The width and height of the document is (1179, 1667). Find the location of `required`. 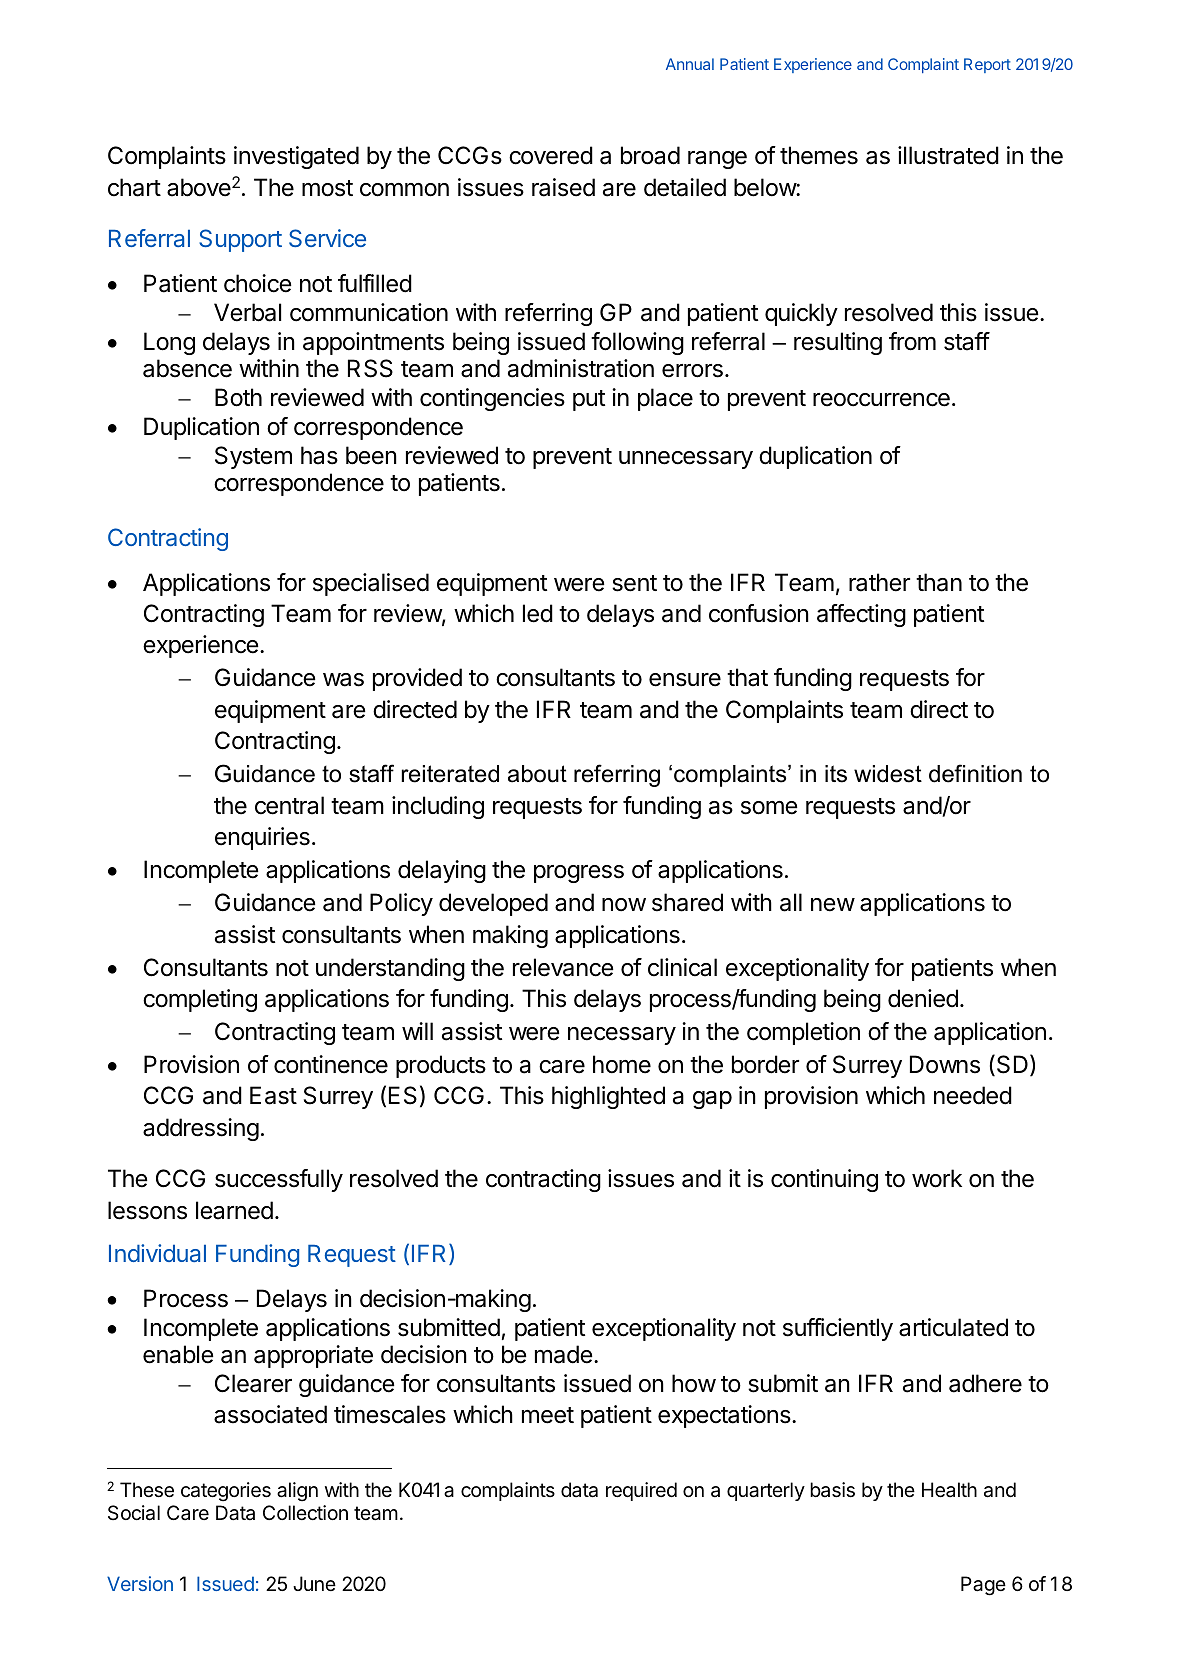

required is located at coordinates (641, 1491).
